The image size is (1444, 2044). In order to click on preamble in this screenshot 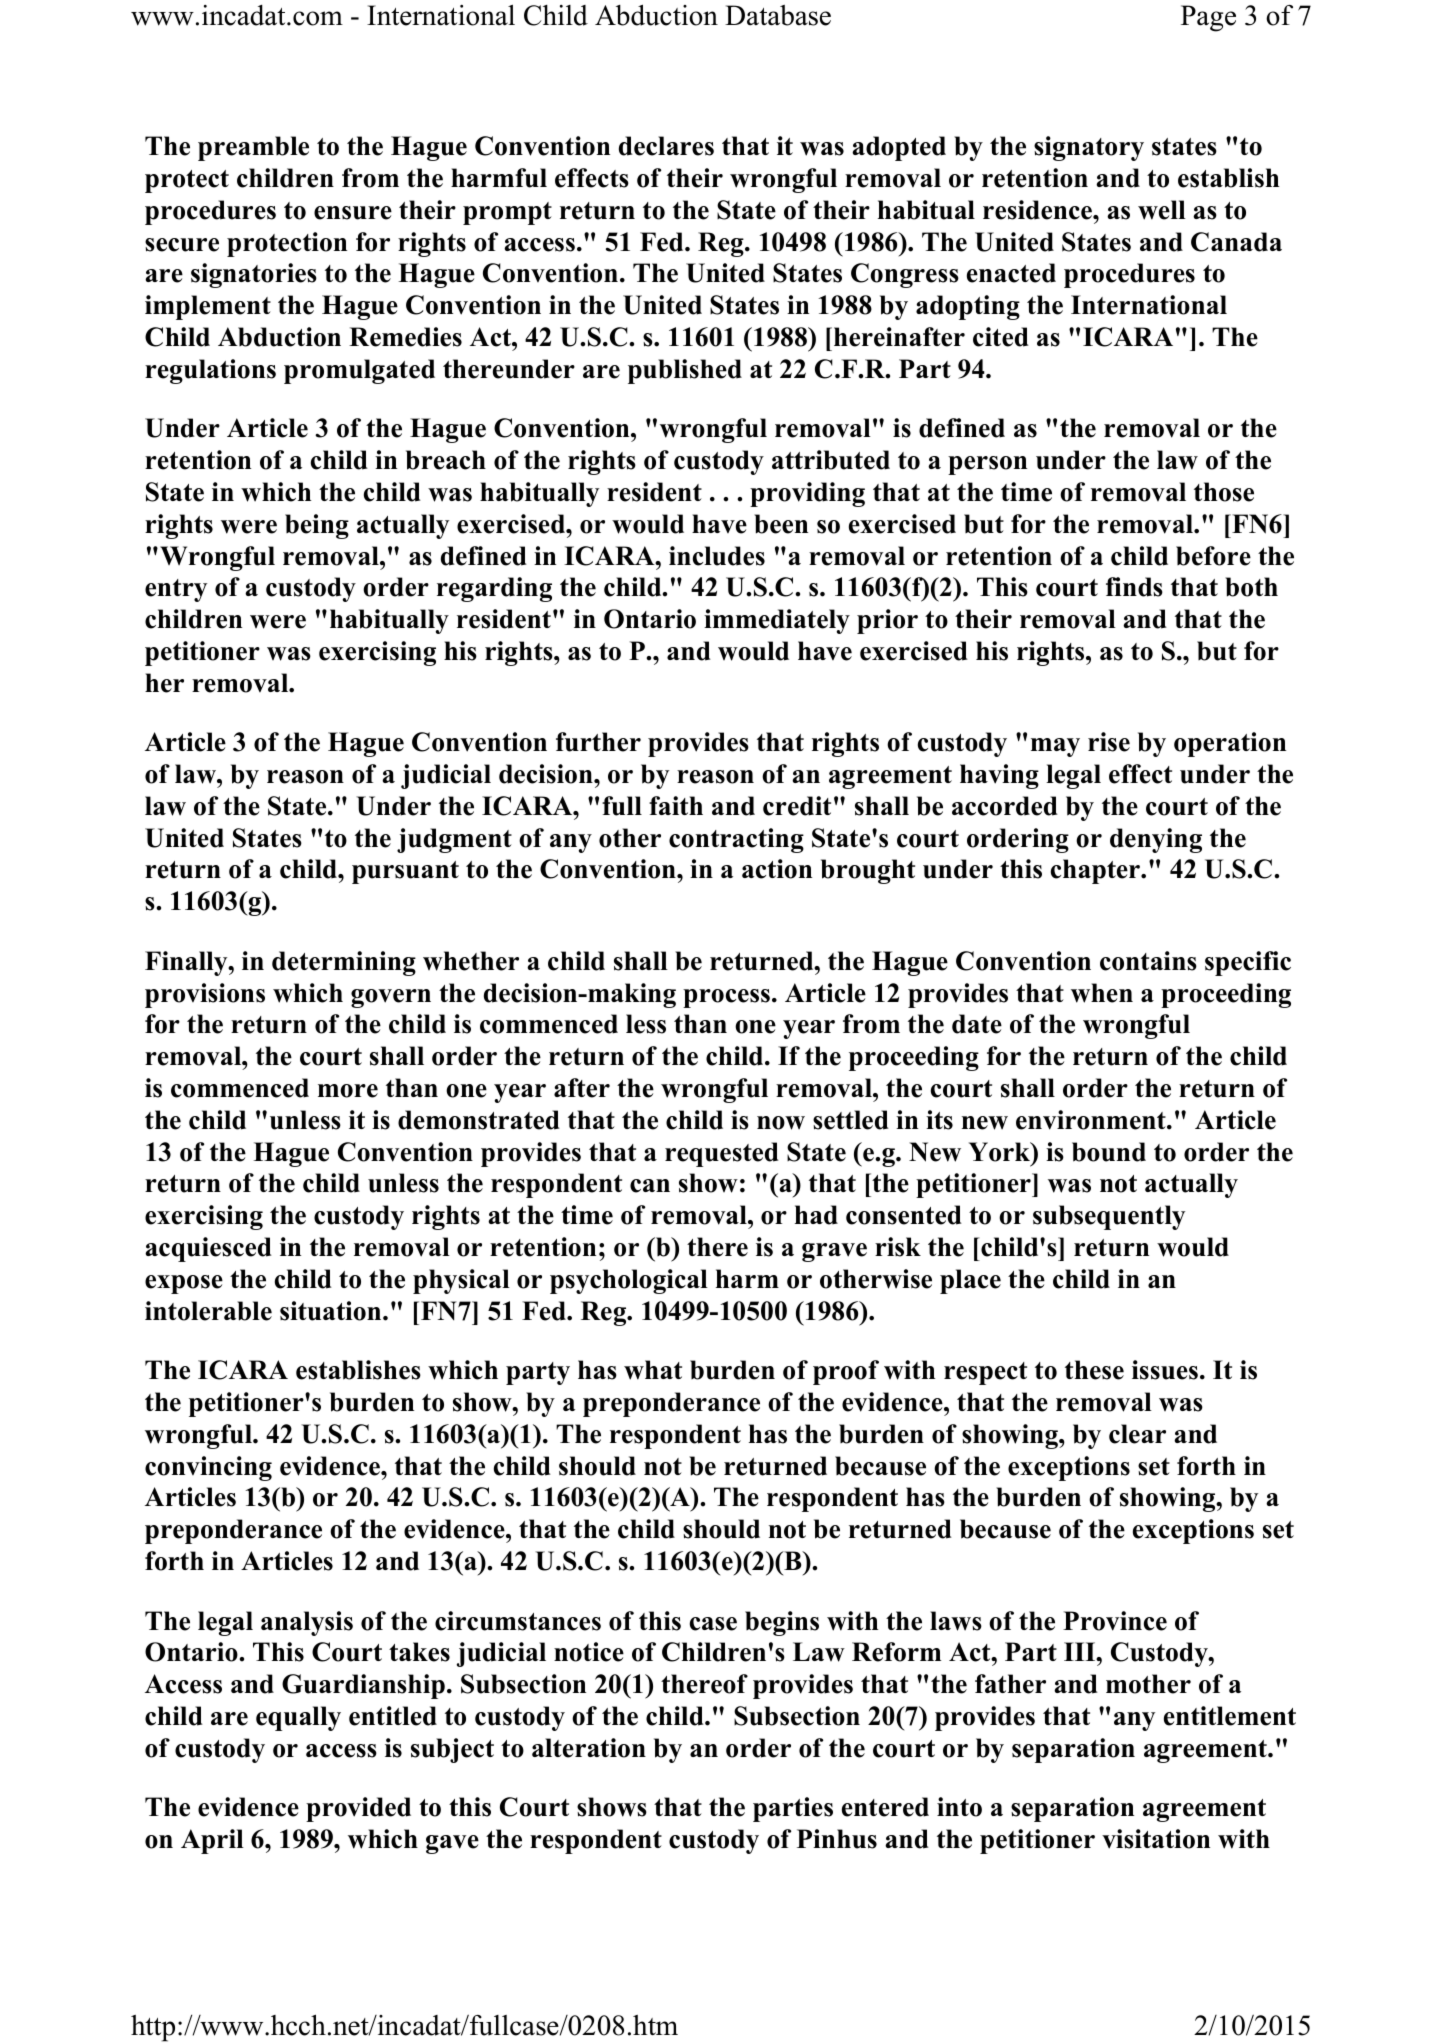, I will do `click(253, 148)`.
